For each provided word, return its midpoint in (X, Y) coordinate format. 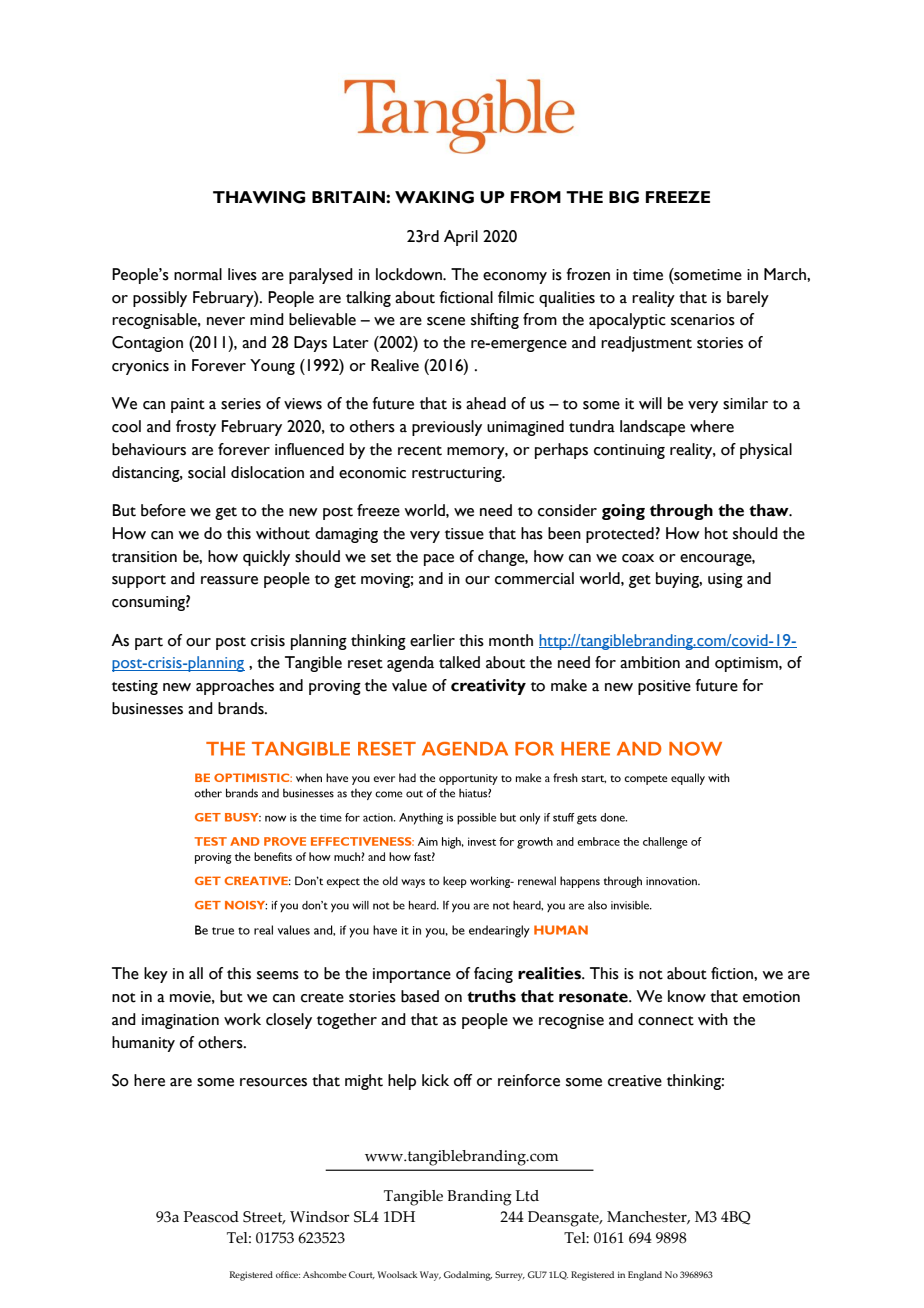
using (725, 580)
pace (439, 560)
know (687, 996)
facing (493, 975)
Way (430, 1276)
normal (198, 274)
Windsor (320, 1217)
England (645, 1276)
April (461, 238)
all (196, 973)
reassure (229, 580)
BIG (624, 197)
